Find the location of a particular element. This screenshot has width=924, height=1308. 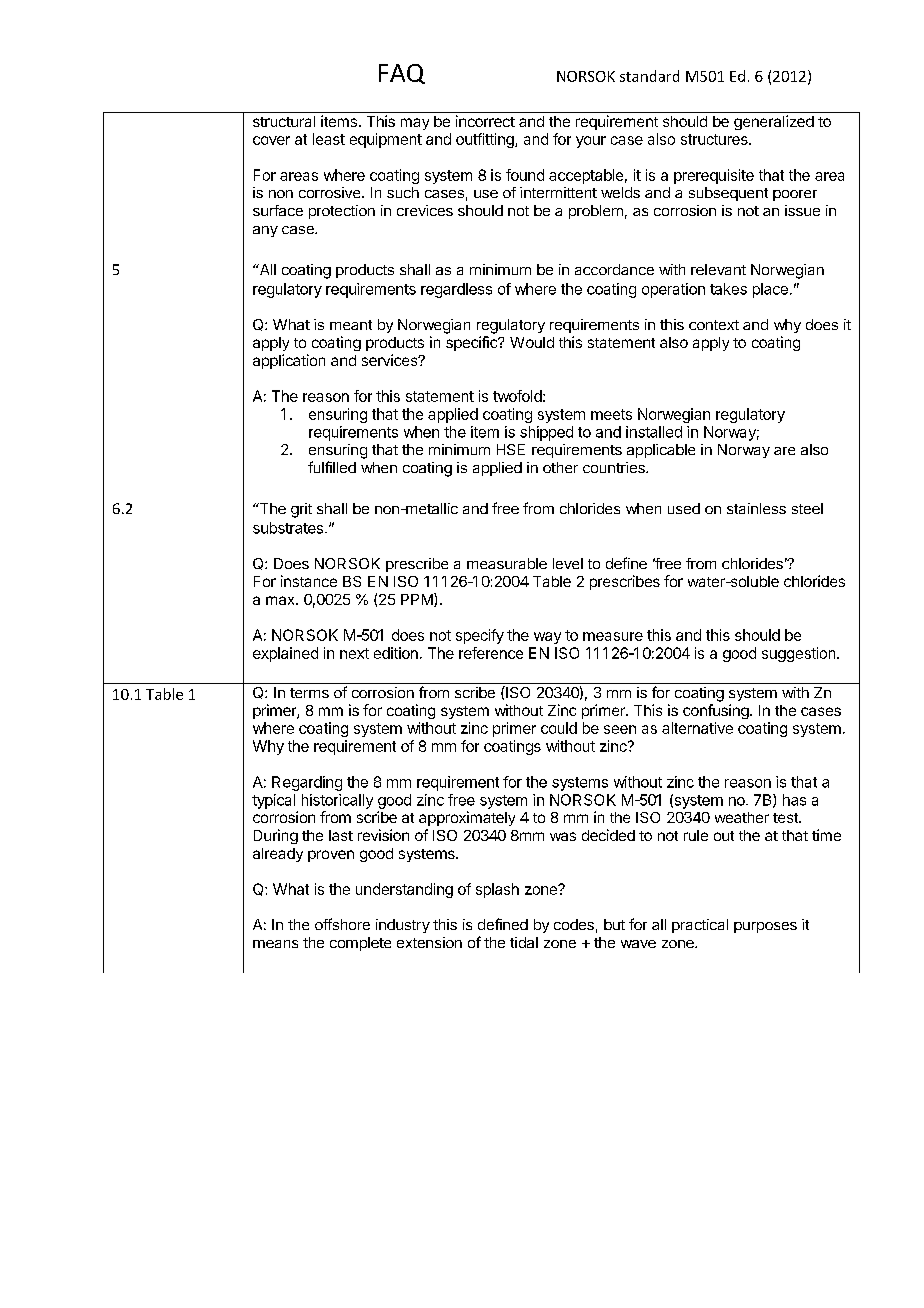

stainless is located at coordinates (756, 508).
